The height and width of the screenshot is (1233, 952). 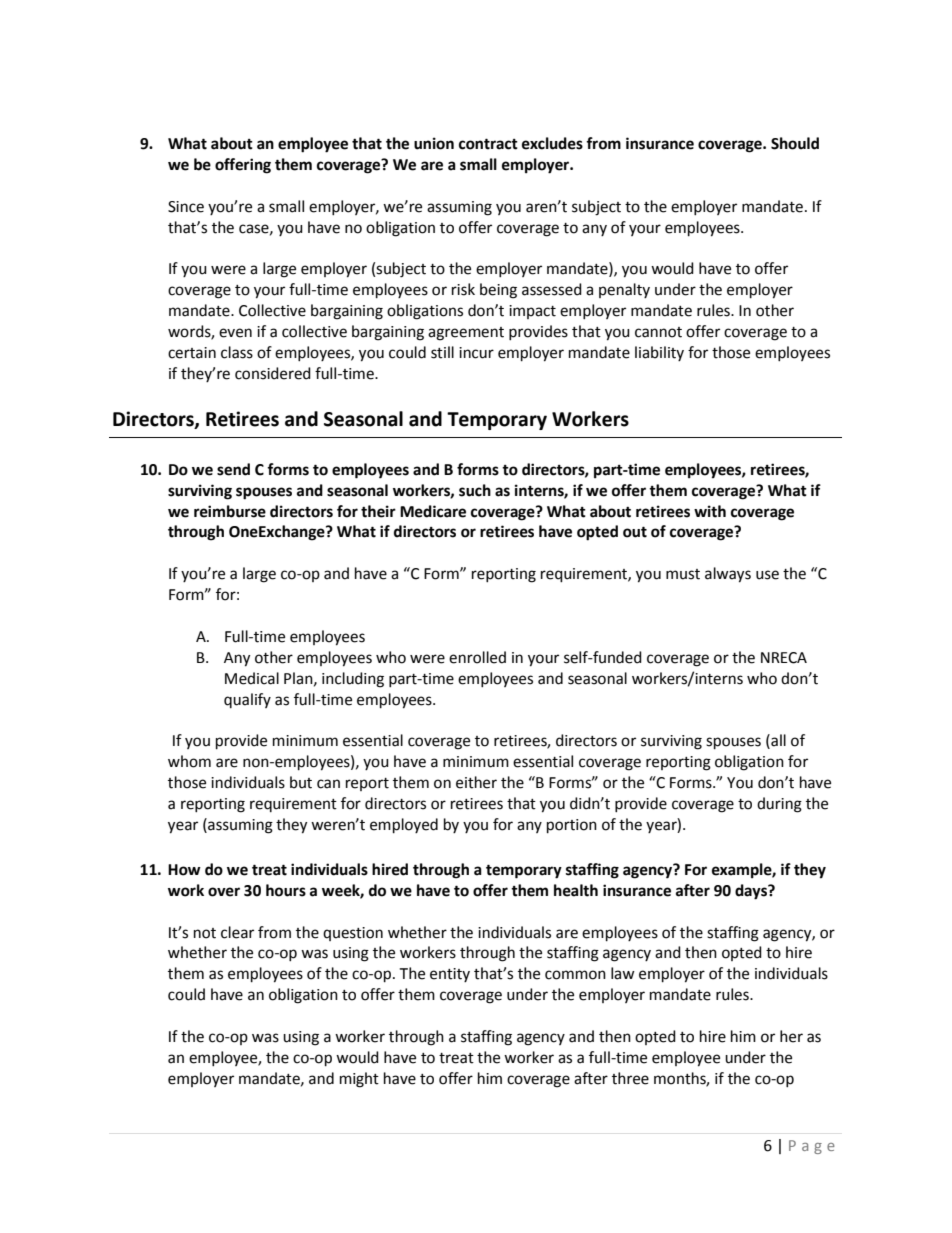 I want to click on Since, so click(x=186, y=207).
